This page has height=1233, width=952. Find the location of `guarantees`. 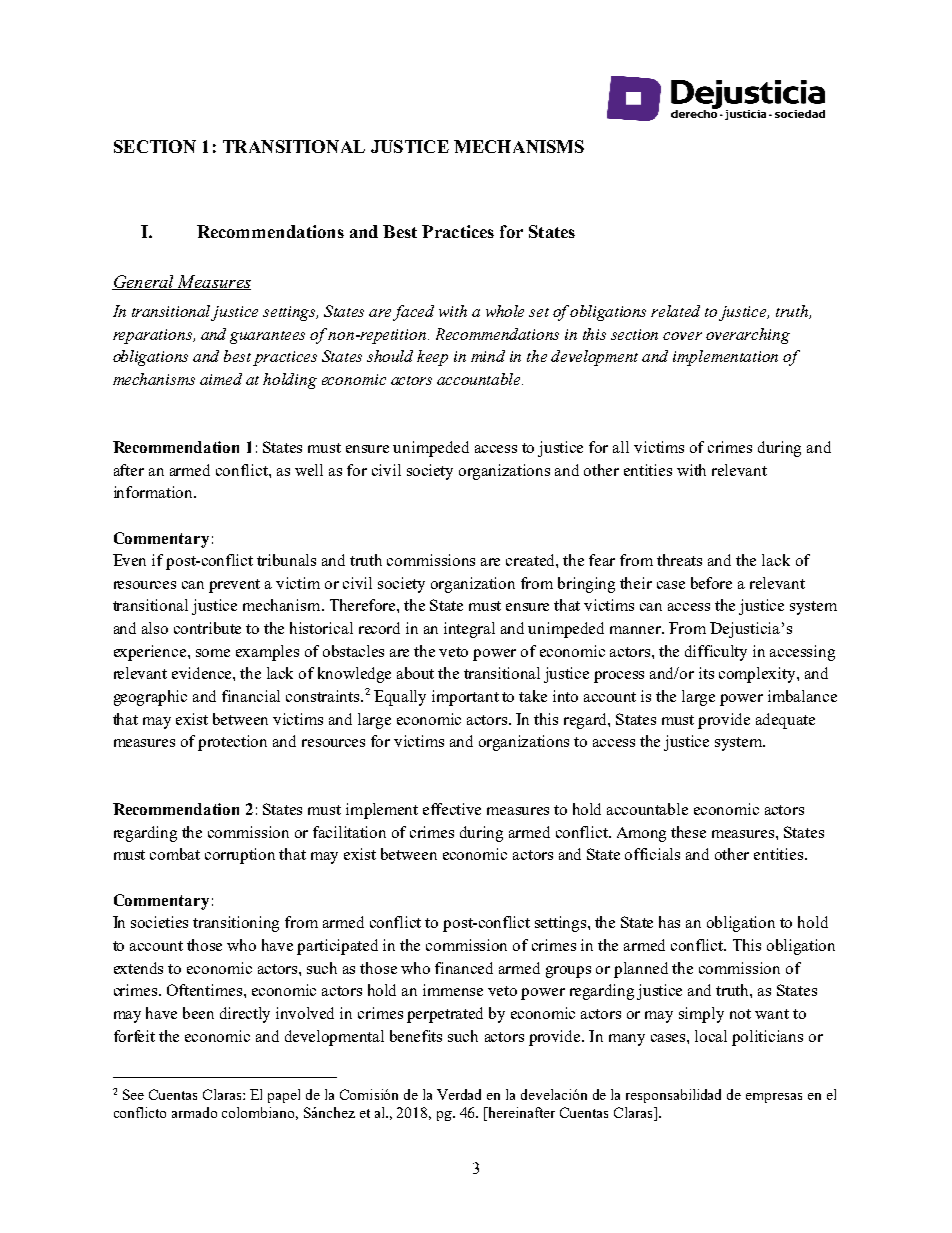

guarantees is located at coordinates (267, 337).
